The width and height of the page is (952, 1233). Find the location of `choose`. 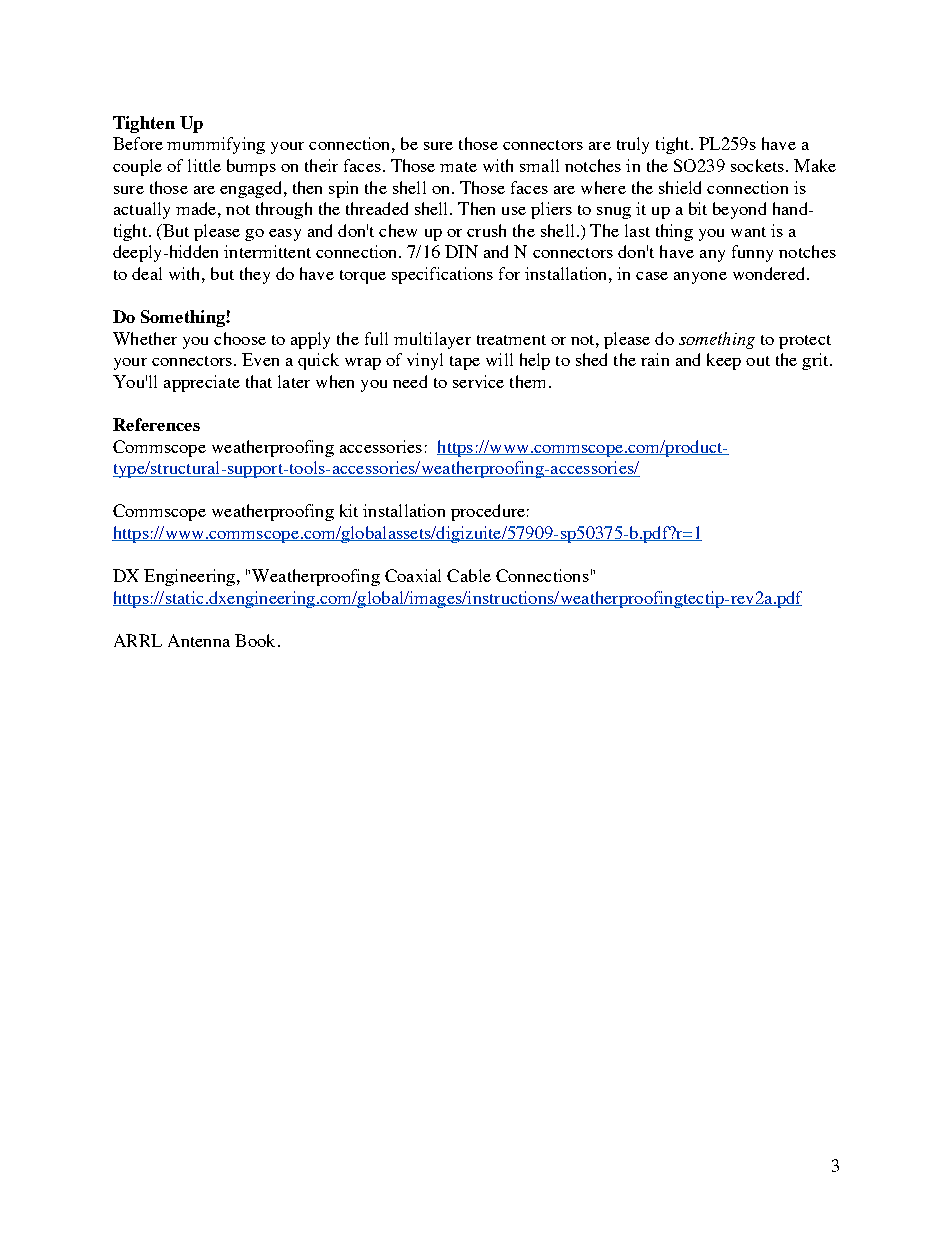

choose is located at coordinates (240, 338).
